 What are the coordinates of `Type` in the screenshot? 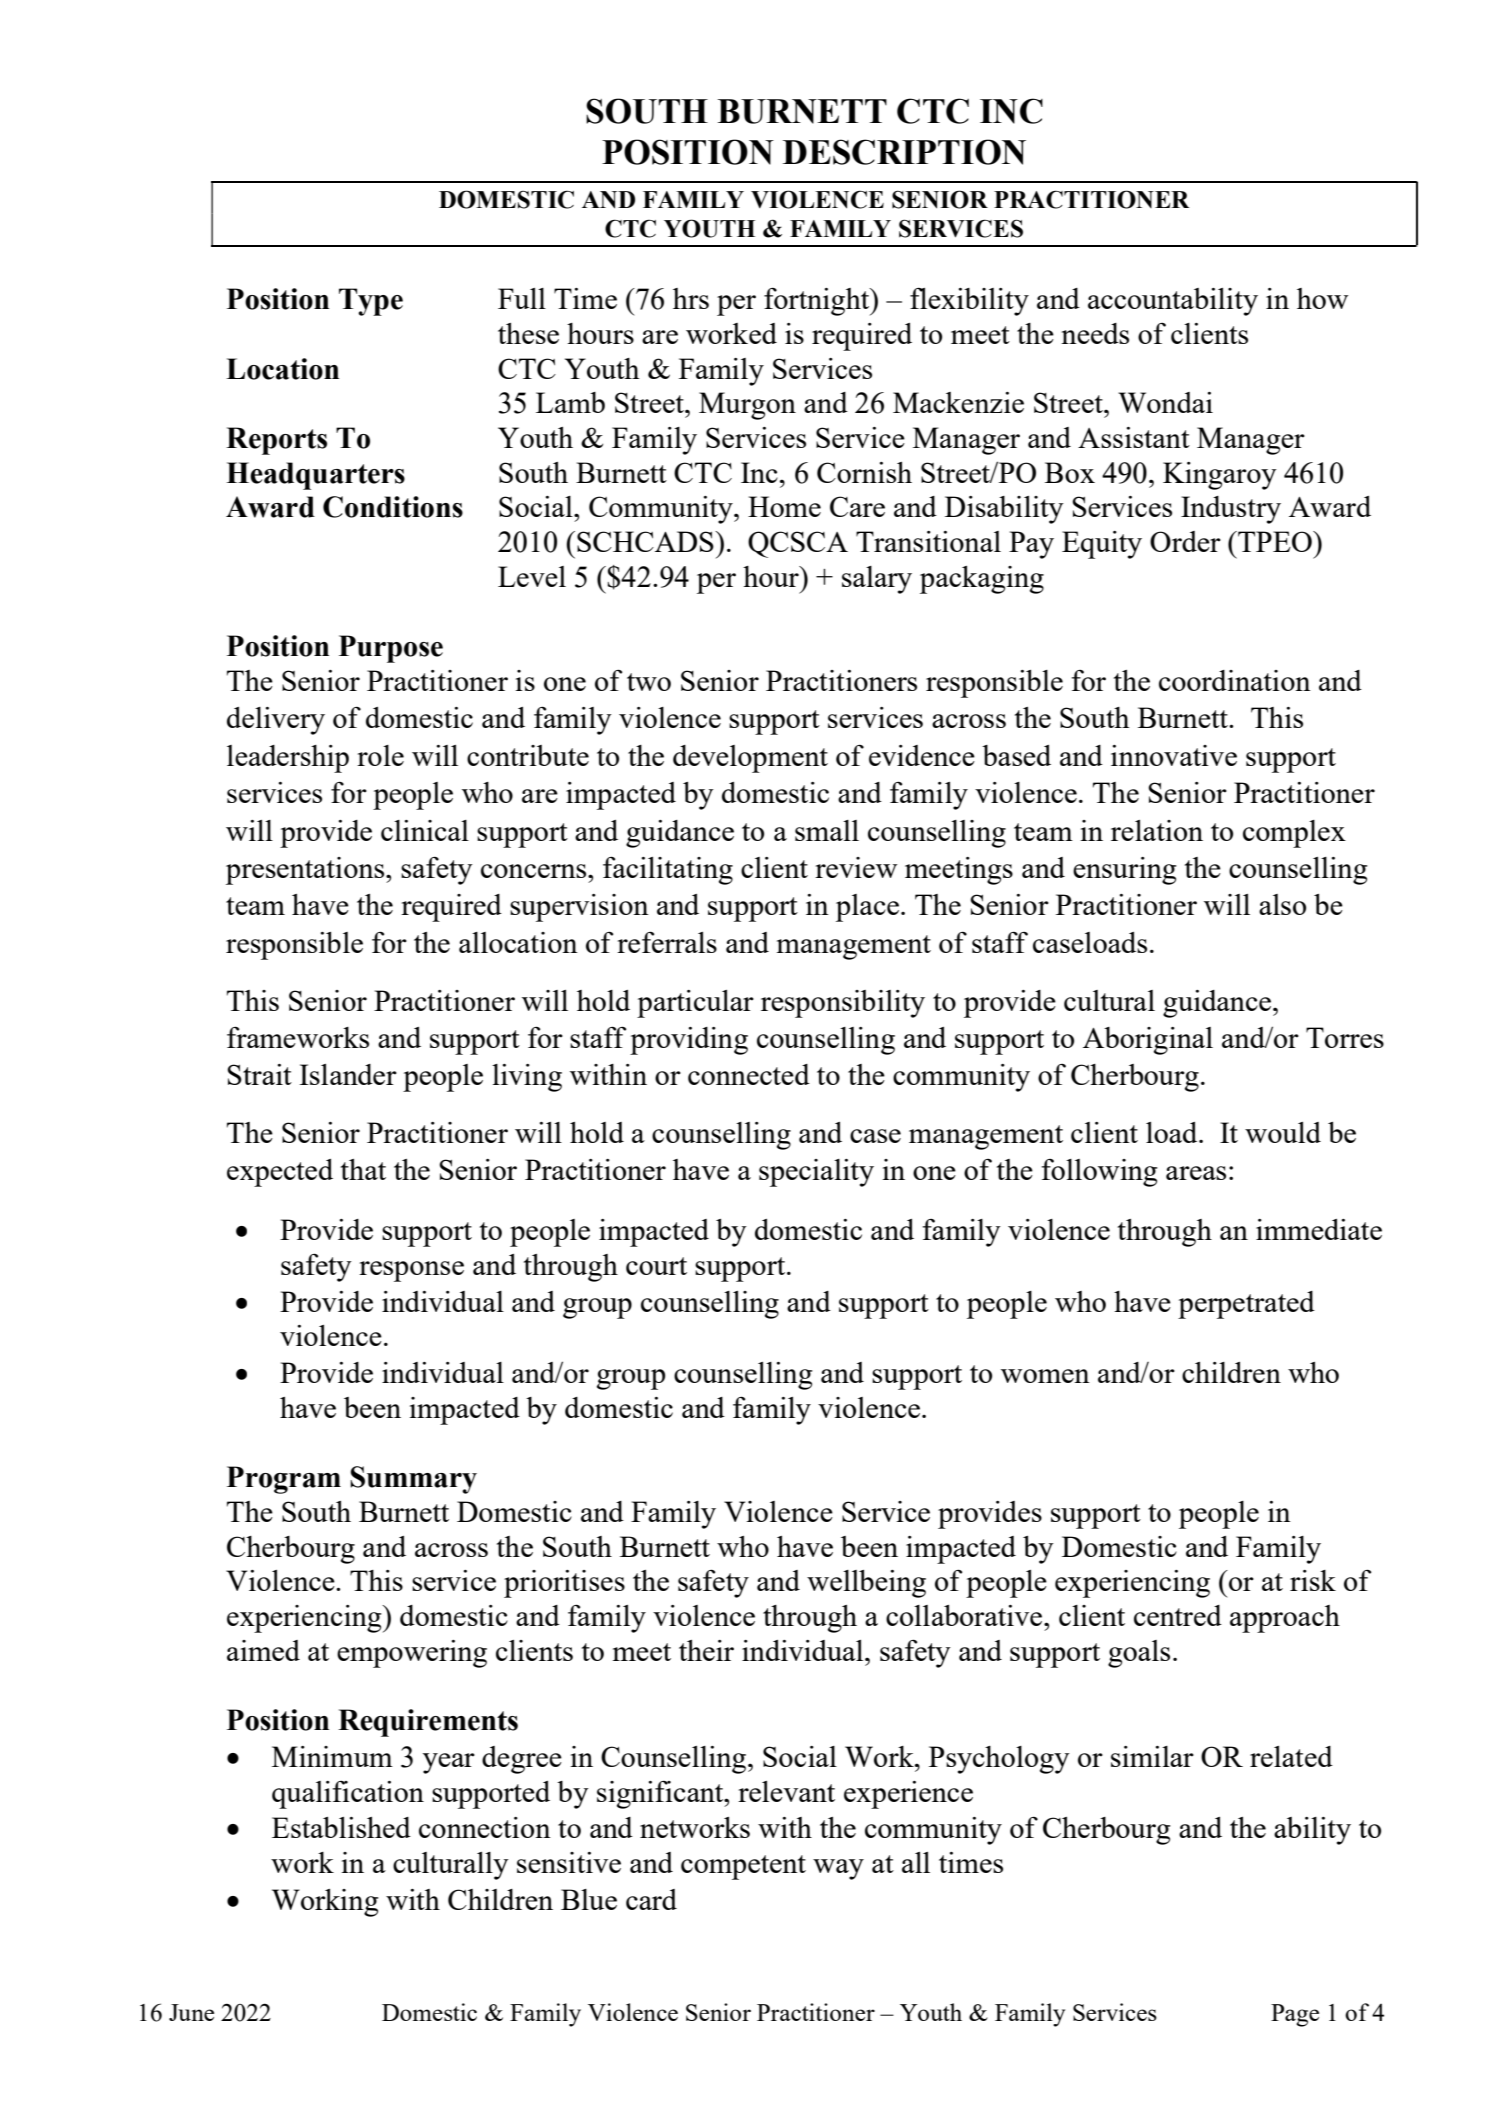 It's located at (371, 302).
